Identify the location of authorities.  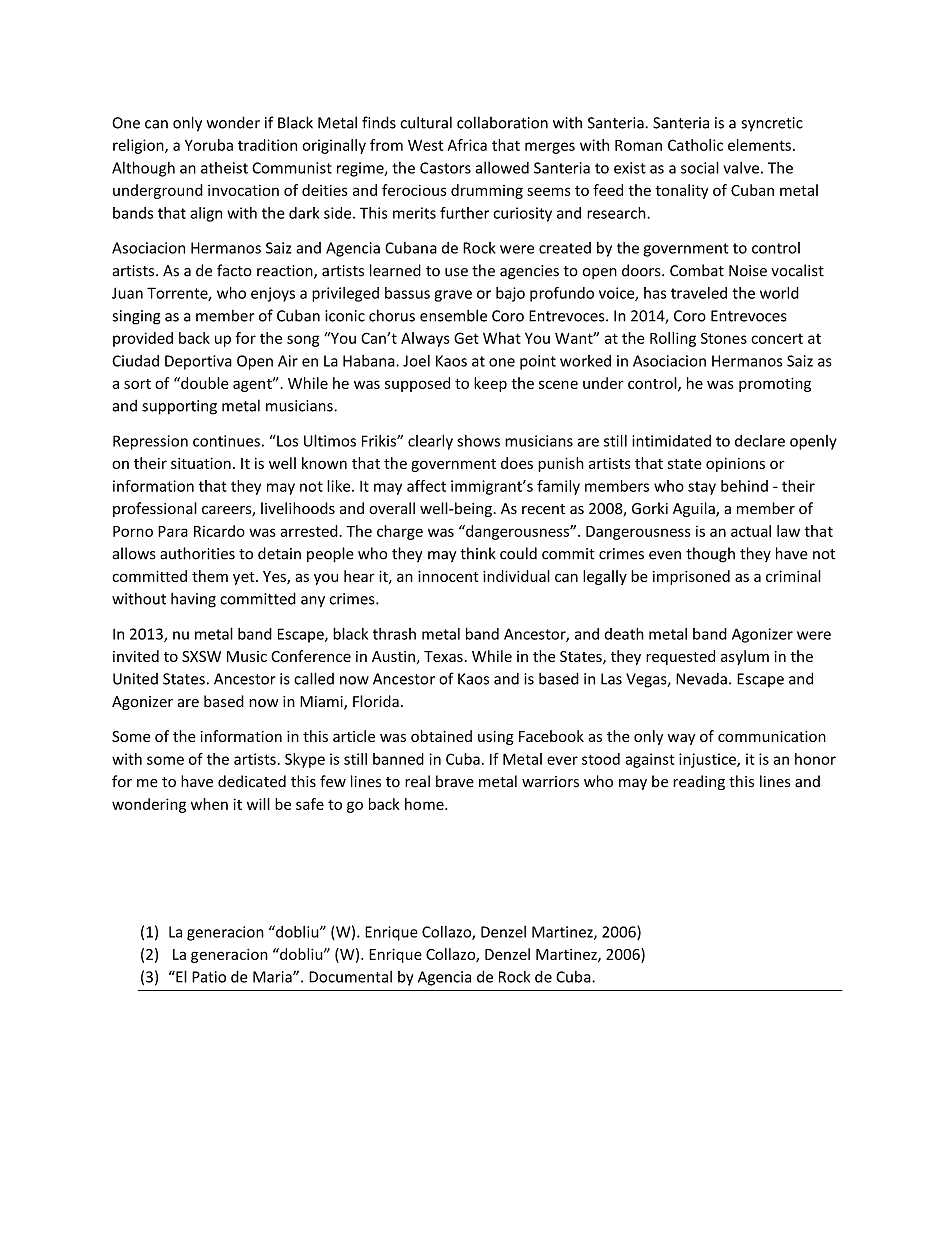
(197, 553).
